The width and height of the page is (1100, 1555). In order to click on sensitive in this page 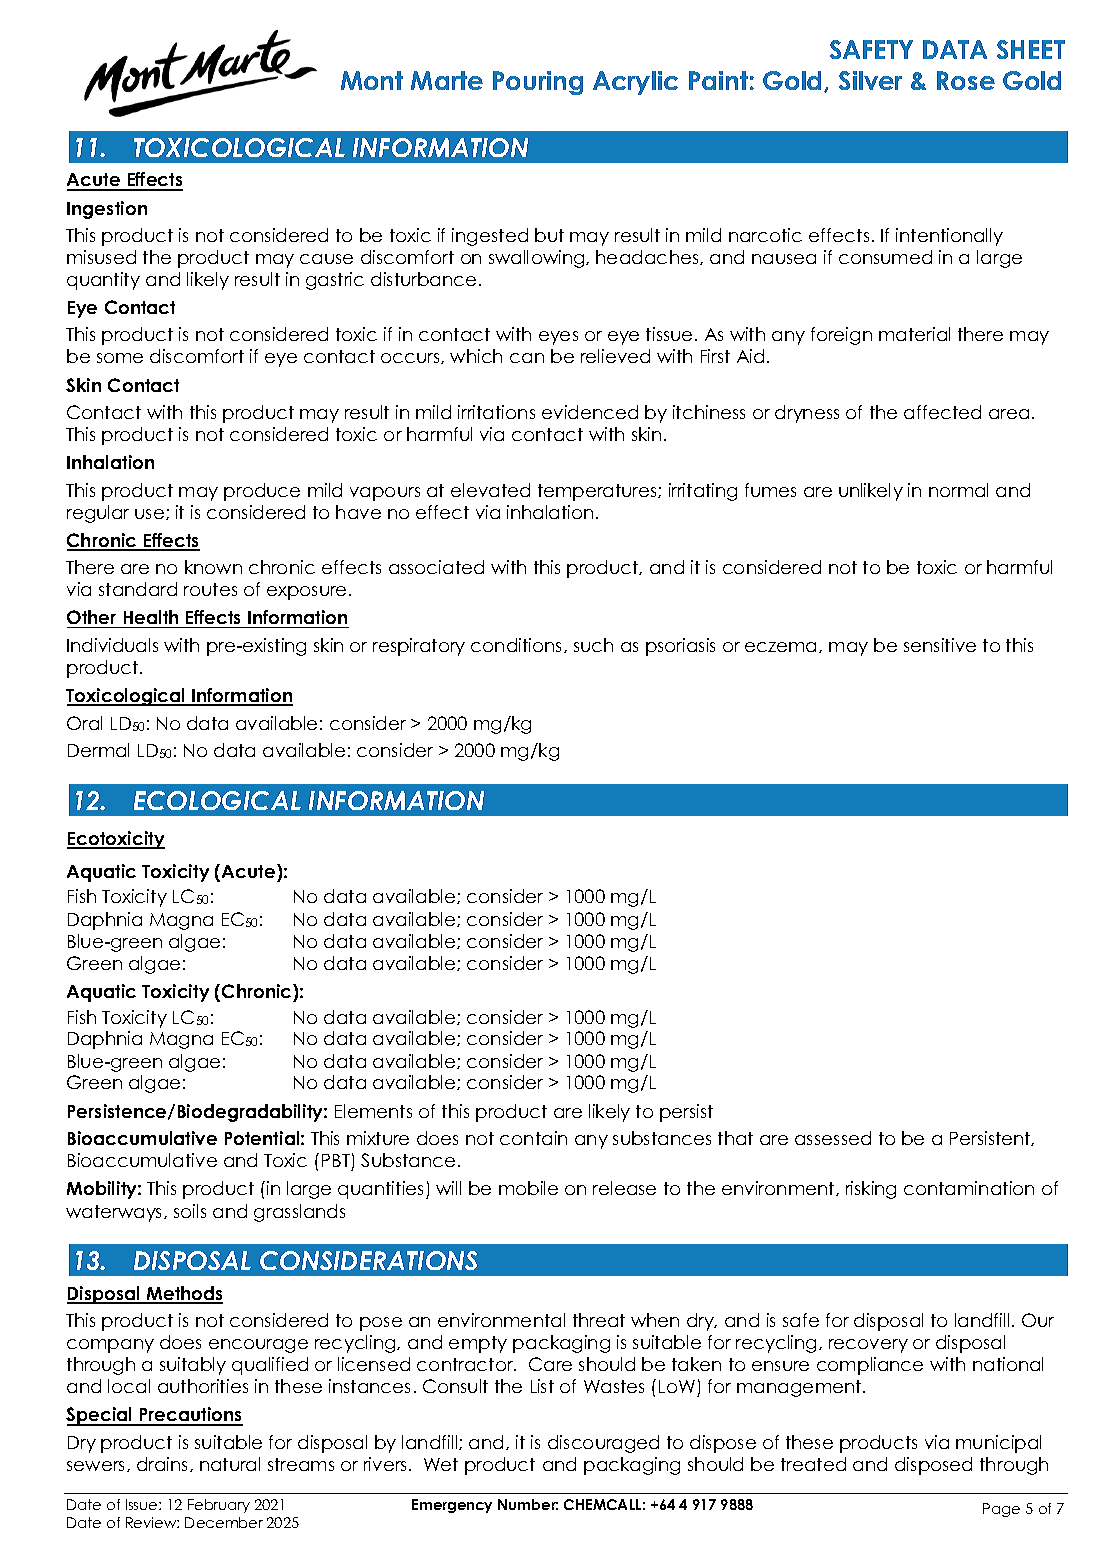, I will do `click(940, 645)`.
